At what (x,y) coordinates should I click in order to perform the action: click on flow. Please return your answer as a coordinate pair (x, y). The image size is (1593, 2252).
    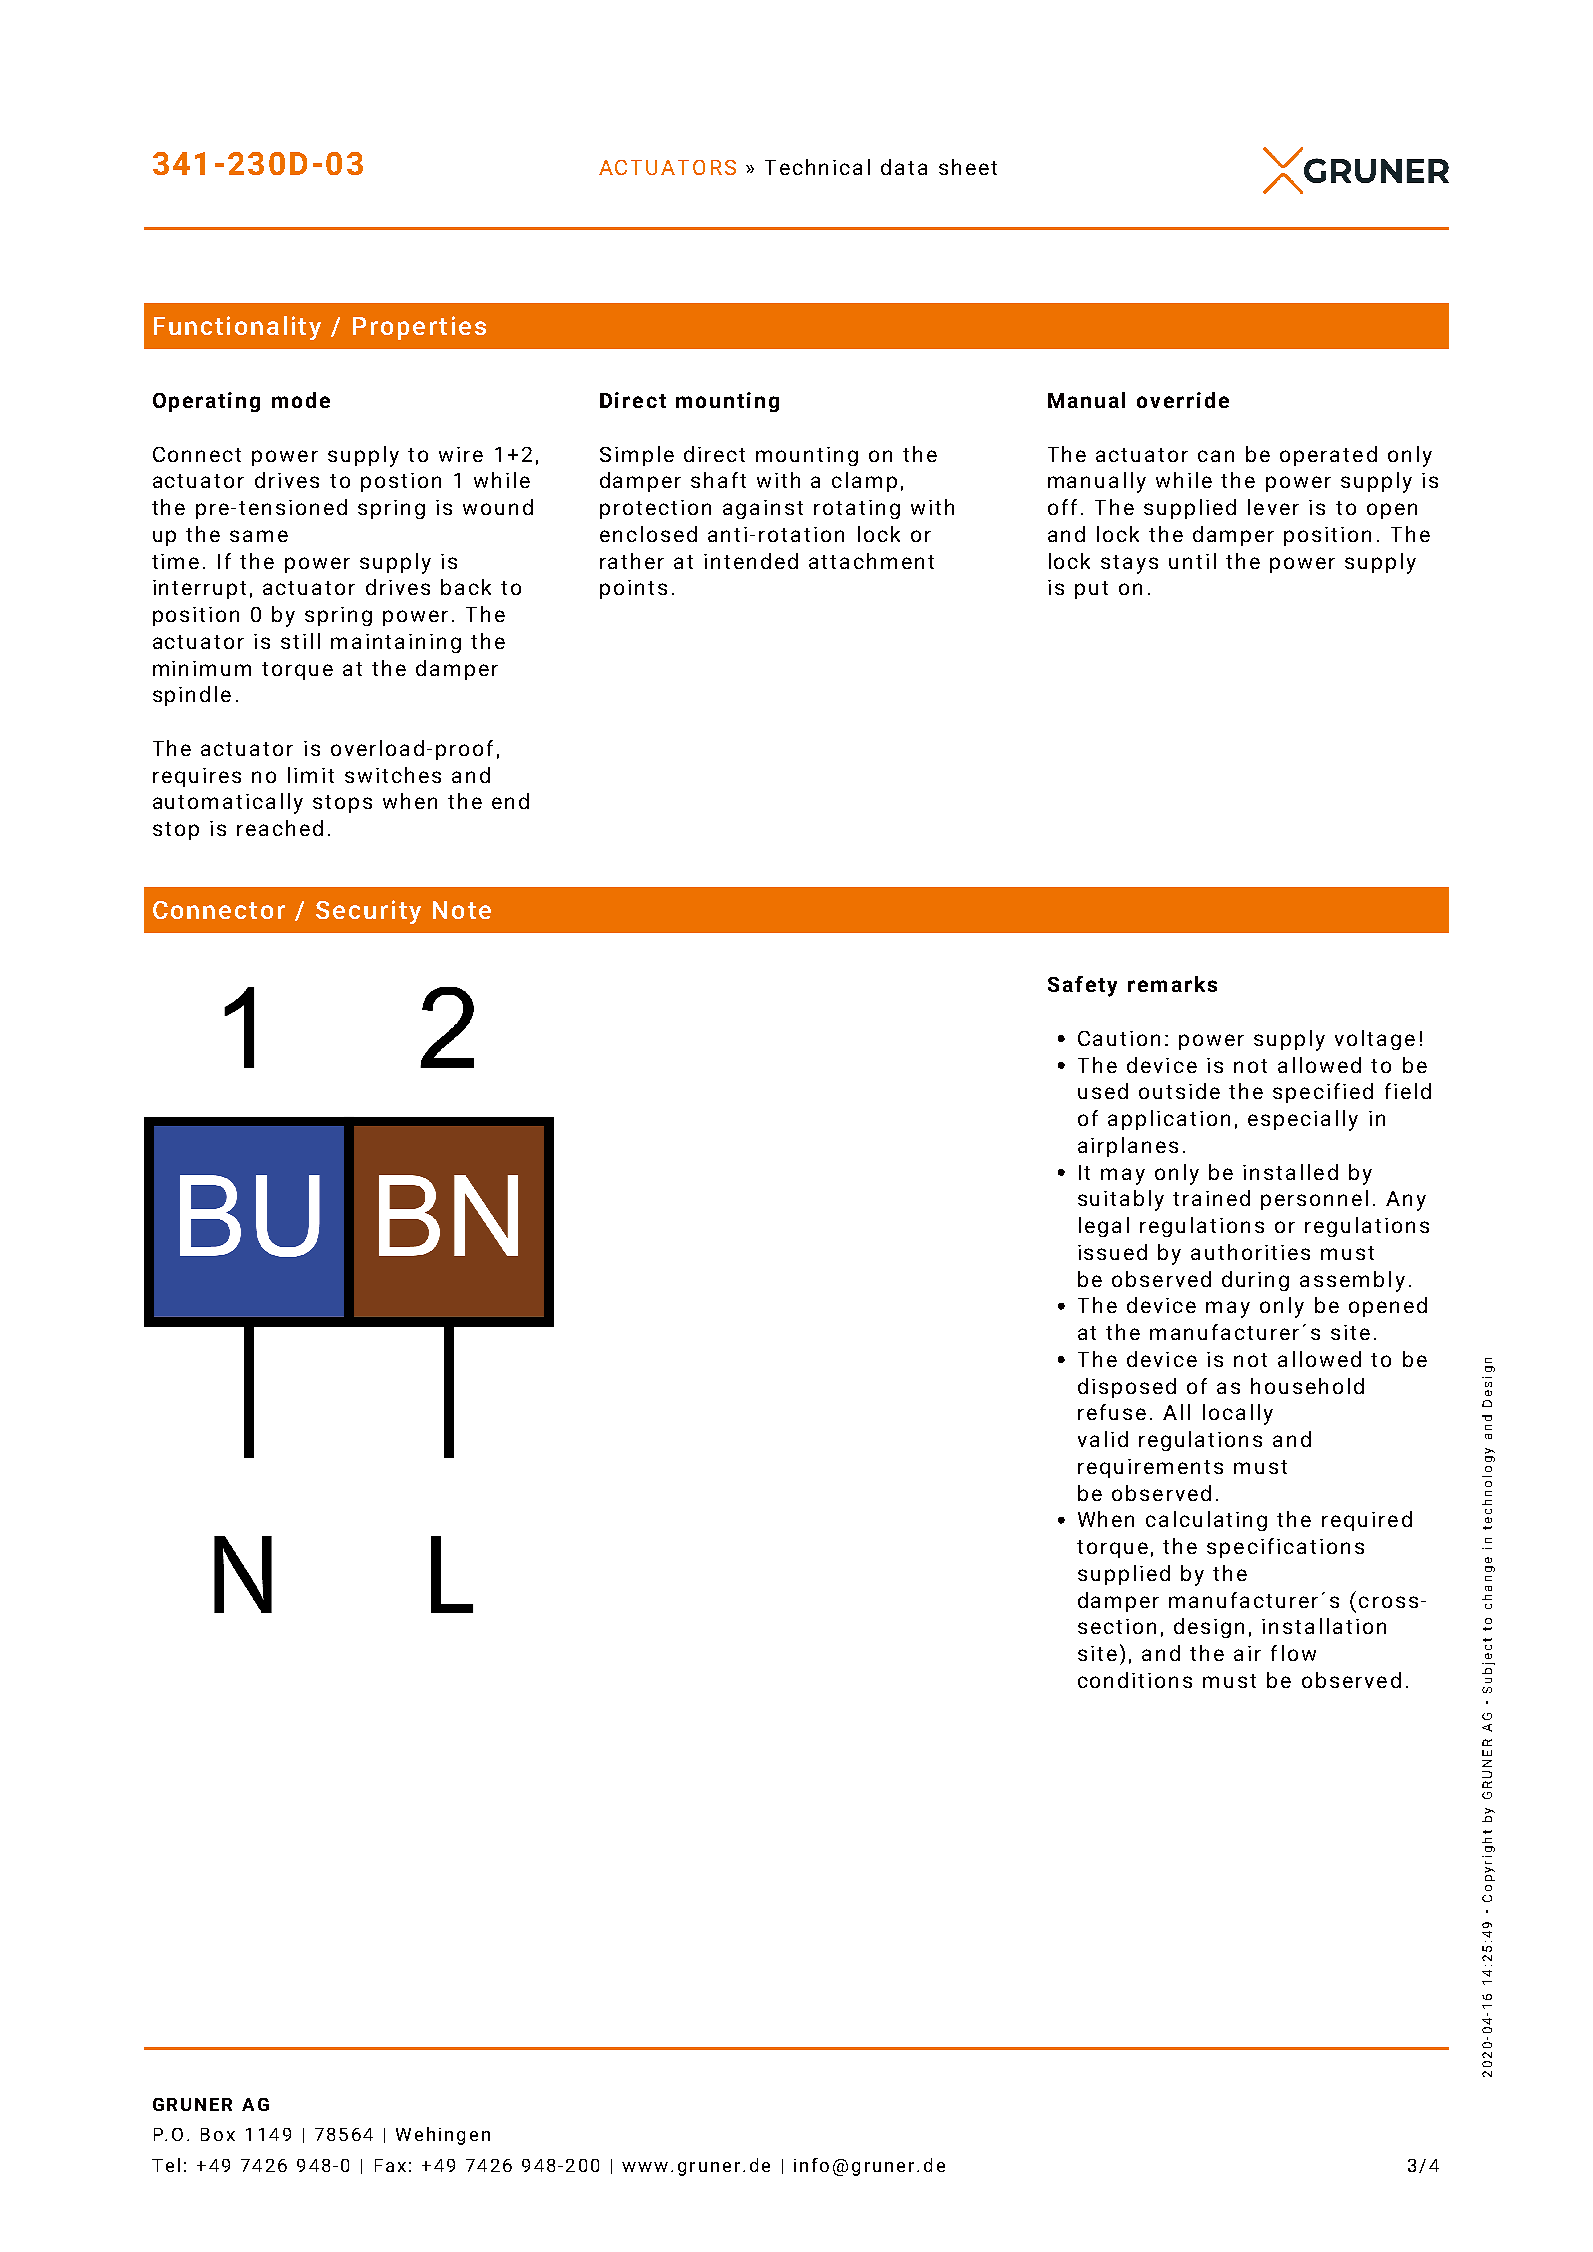
    Looking at the image, I should click on (1293, 1653).
